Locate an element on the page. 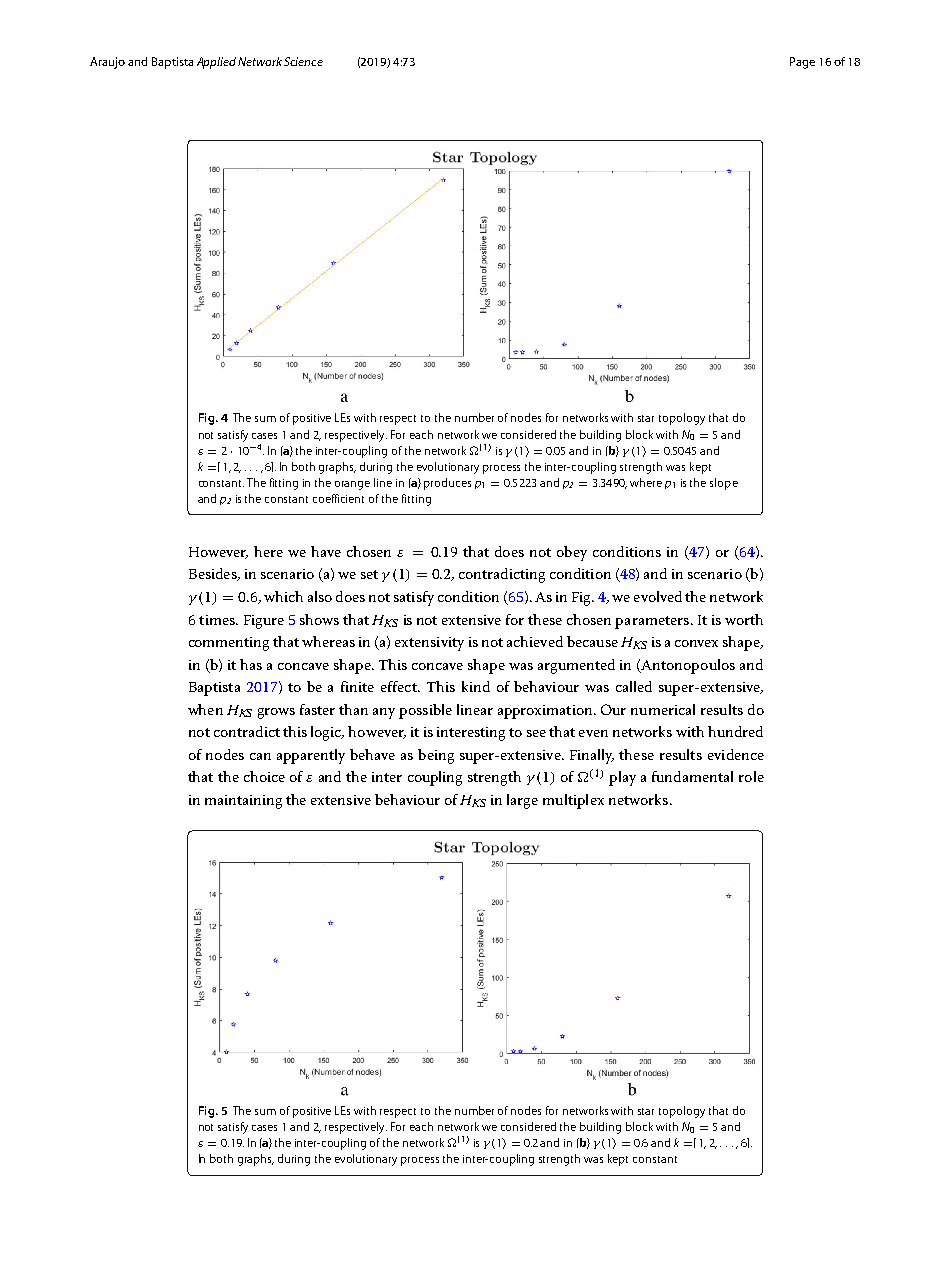  Applied is located at coordinates (216, 63).
